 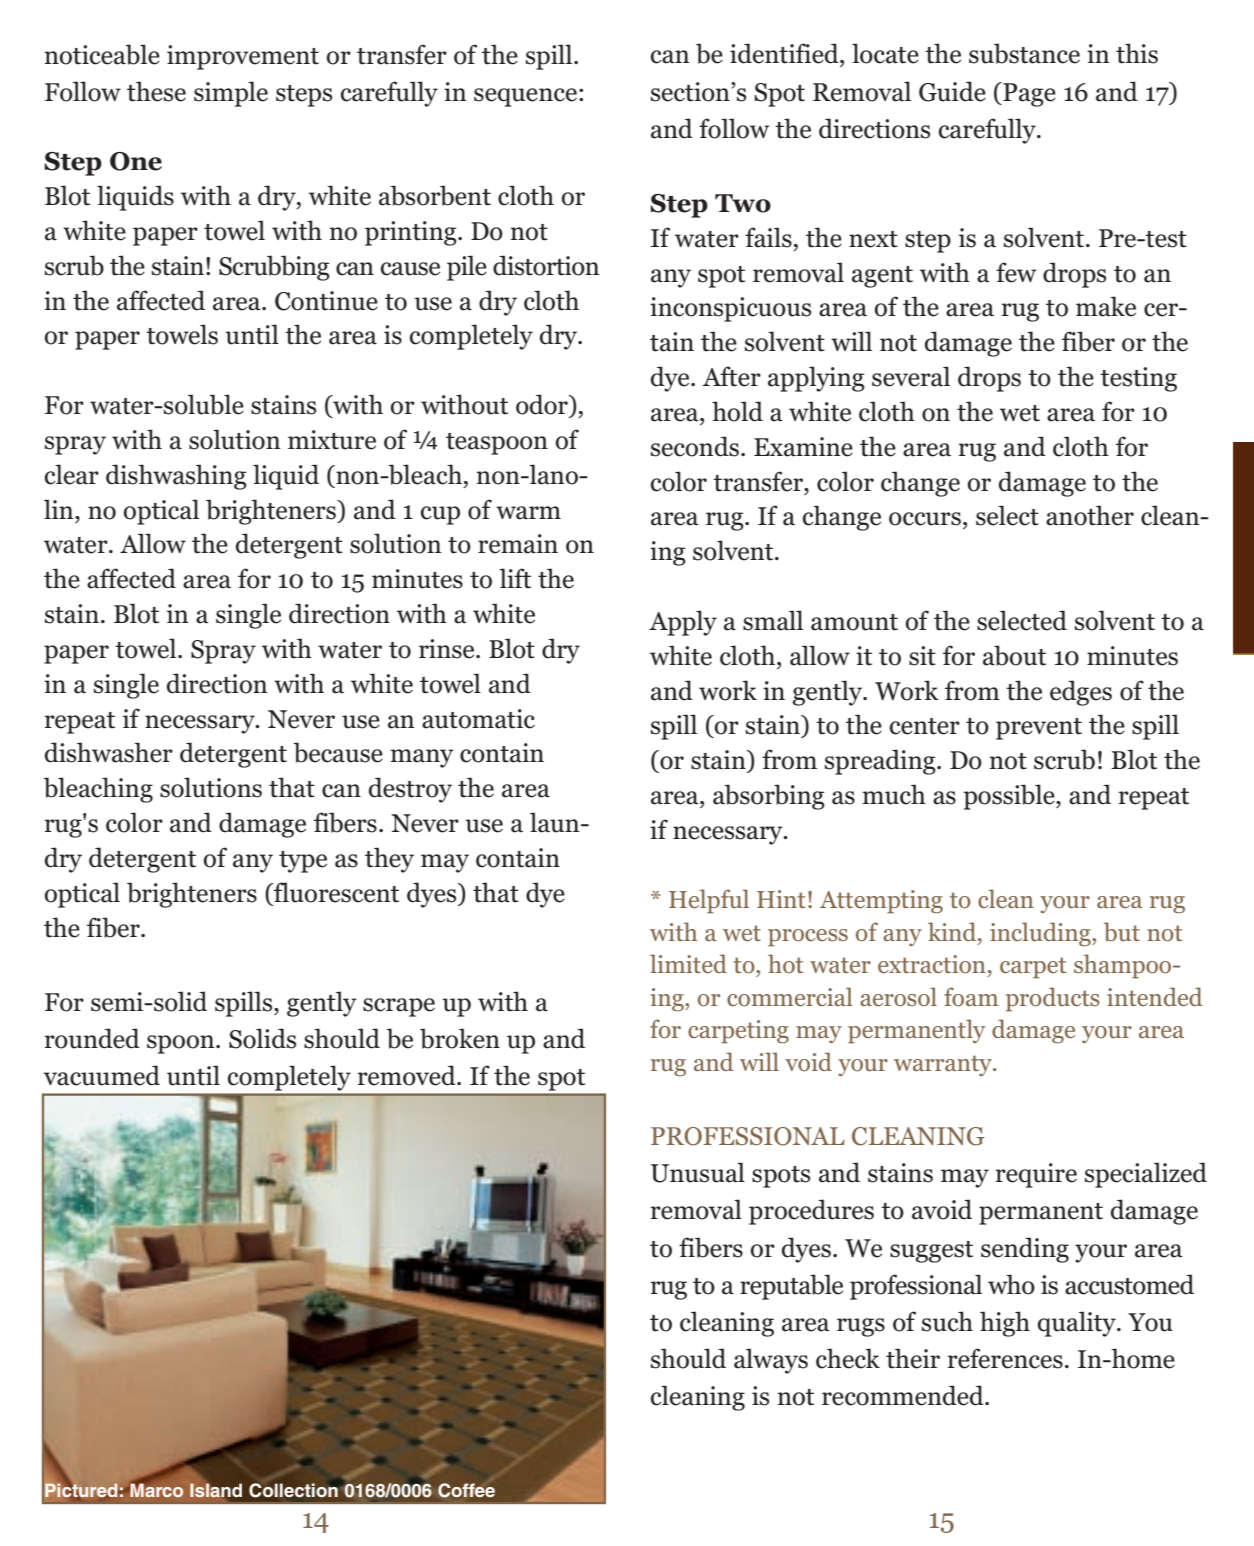 What do you see at coordinates (92, 1038) in the screenshot?
I see `rounded` at bounding box center [92, 1038].
